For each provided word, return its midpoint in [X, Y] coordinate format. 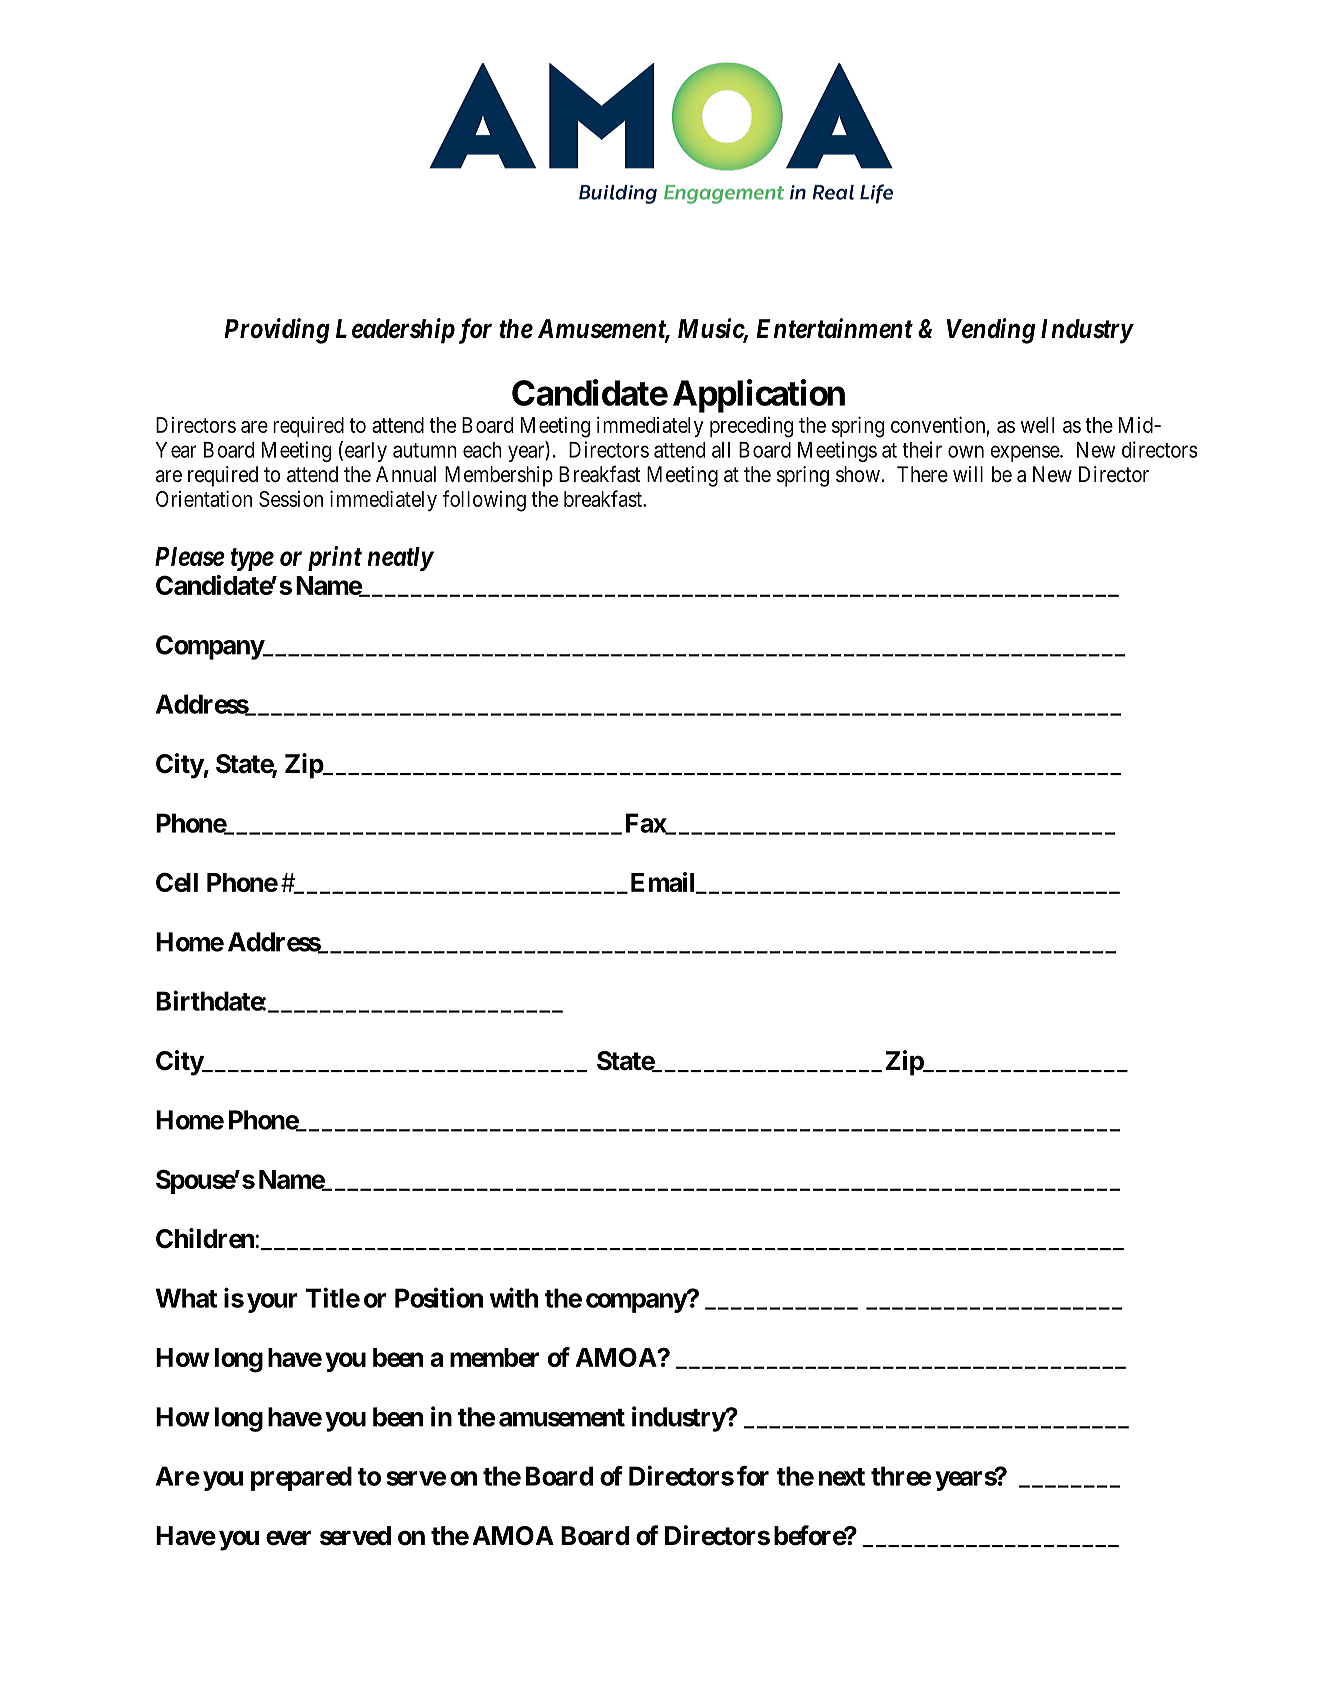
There [922, 474]
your [272, 1303]
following [484, 501]
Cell [177, 882]
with [514, 1297]
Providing [277, 331]
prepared [301, 1478]
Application [759, 396]
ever [288, 1538]
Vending [990, 331]
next [842, 1477]
